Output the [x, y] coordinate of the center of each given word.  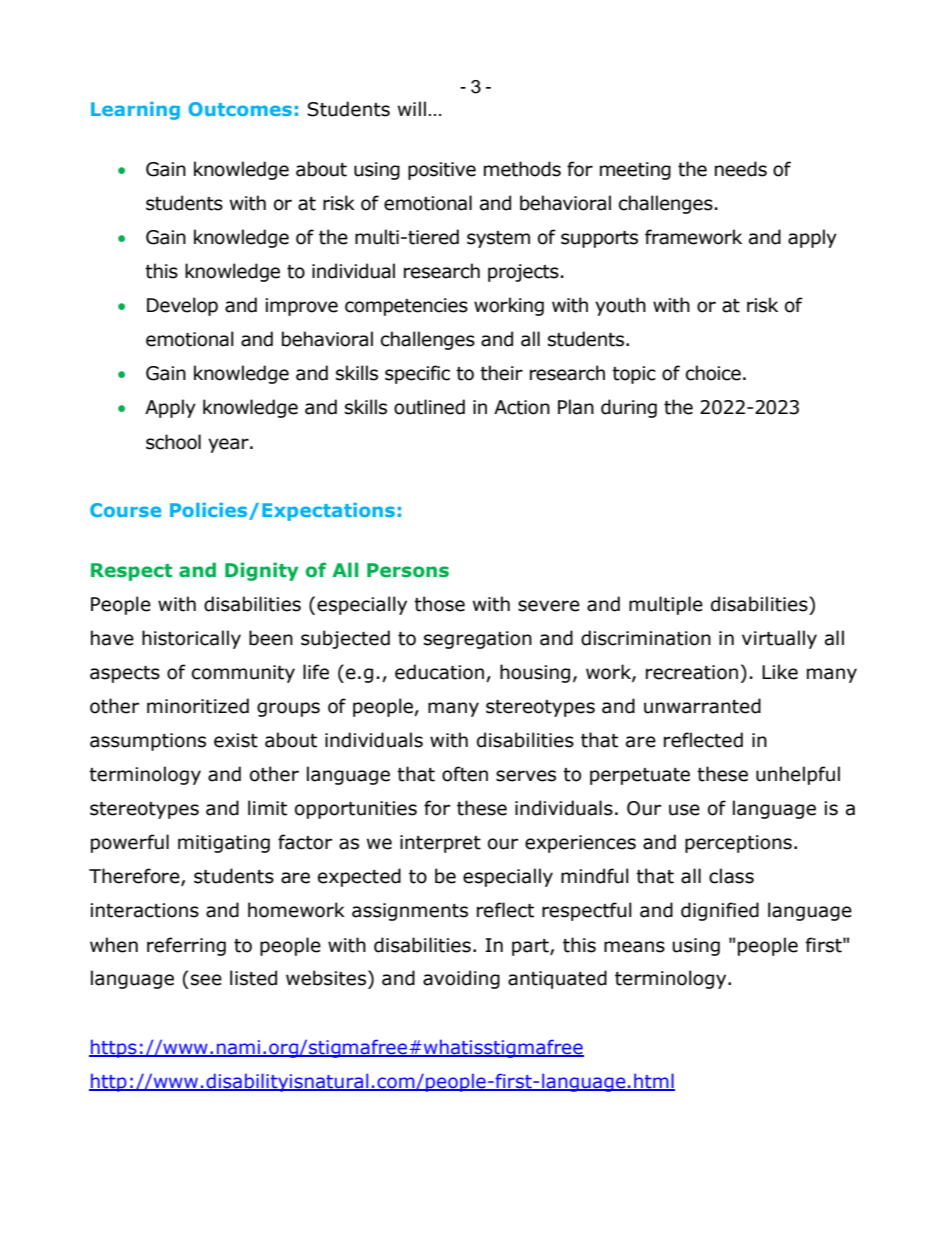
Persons [408, 570]
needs [741, 169]
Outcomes [240, 109]
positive [442, 171]
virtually [779, 639]
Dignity [262, 571]
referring [186, 946]
